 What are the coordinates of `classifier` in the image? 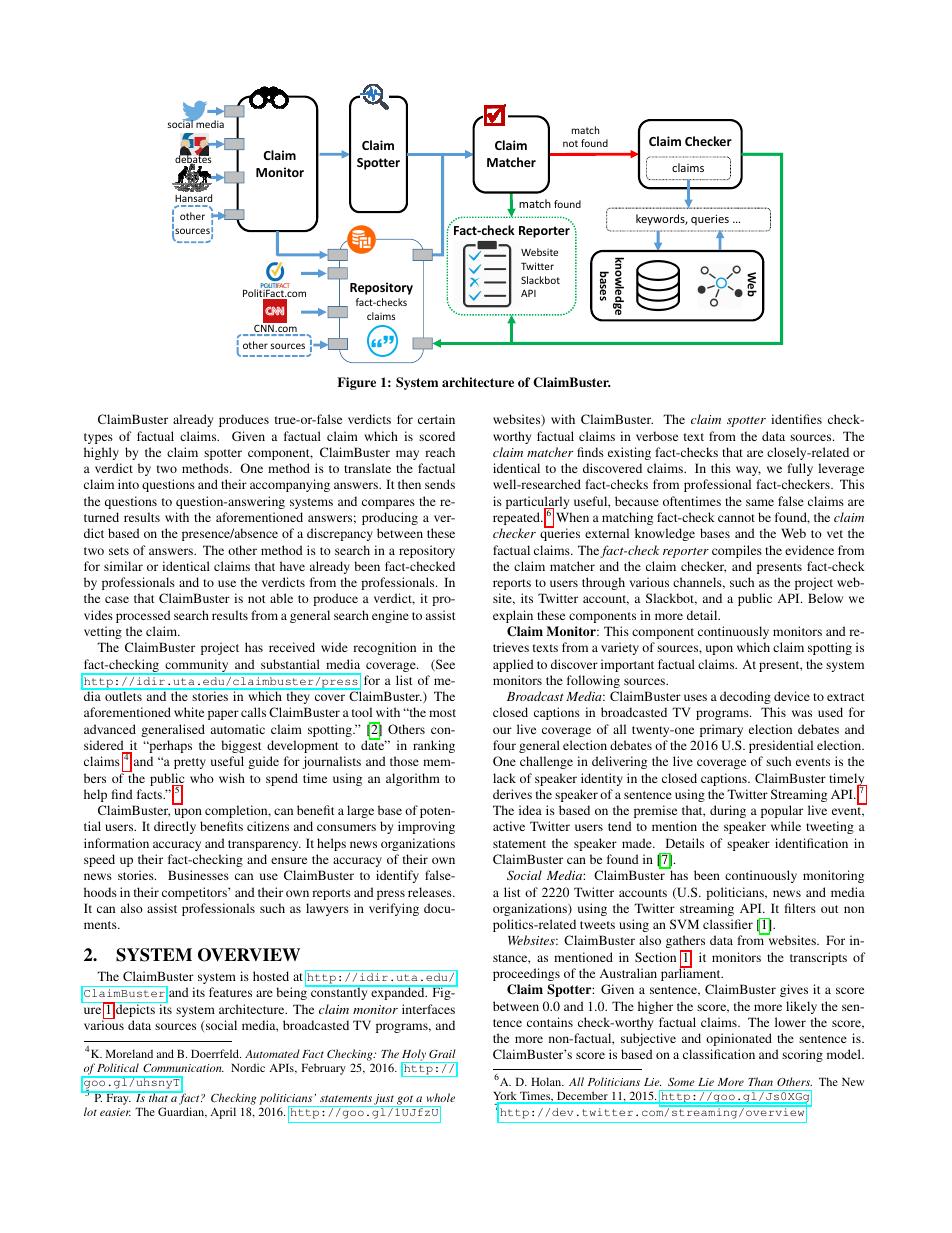 It's located at (728, 924).
